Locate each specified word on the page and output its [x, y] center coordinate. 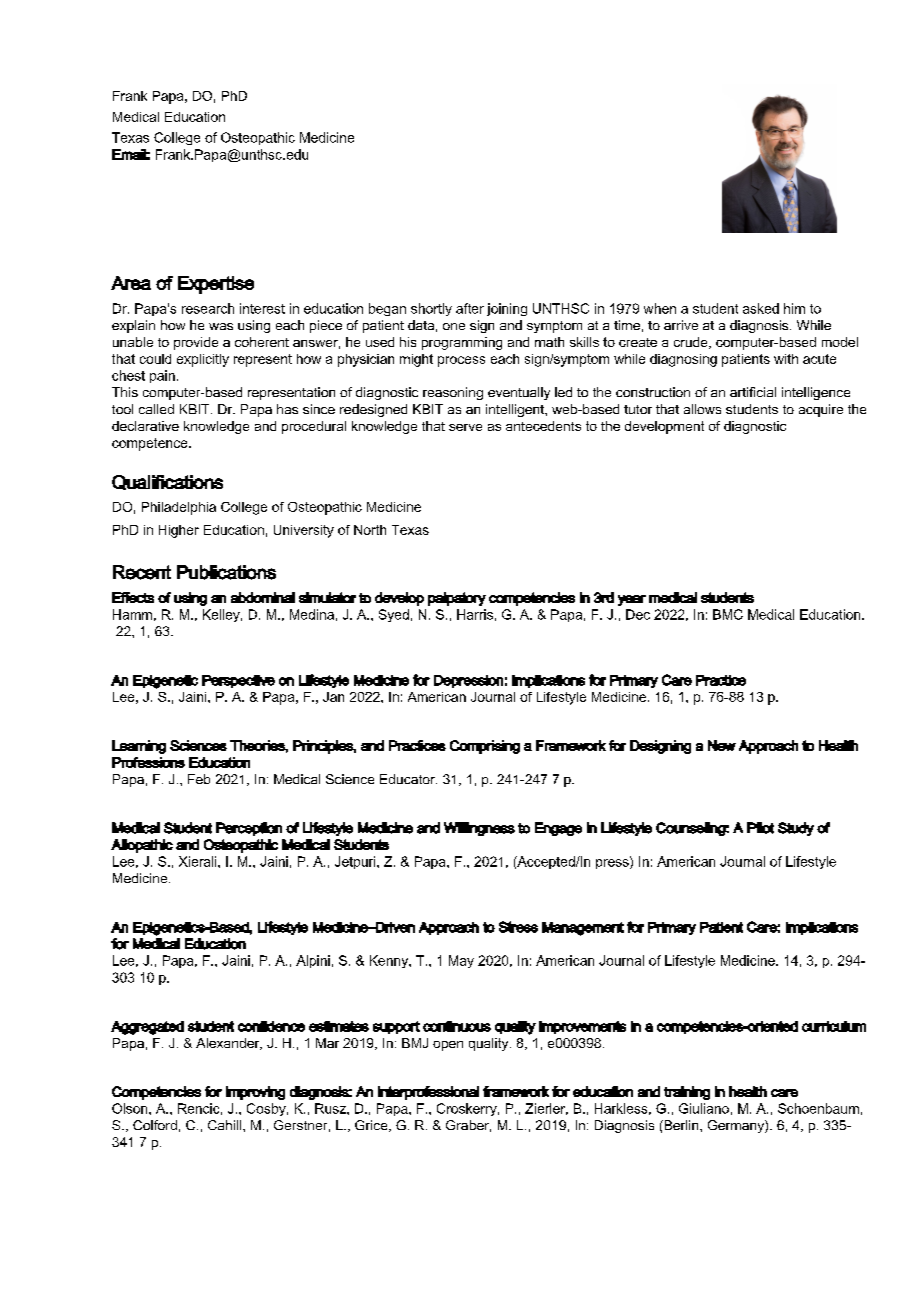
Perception [249, 829]
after [470, 308]
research [208, 308]
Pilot [760, 828]
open [448, 1046]
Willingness [479, 829]
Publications [226, 572]
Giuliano [704, 1108]
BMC [728, 614]
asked [761, 308]
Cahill [226, 1125]
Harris [475, 614]
